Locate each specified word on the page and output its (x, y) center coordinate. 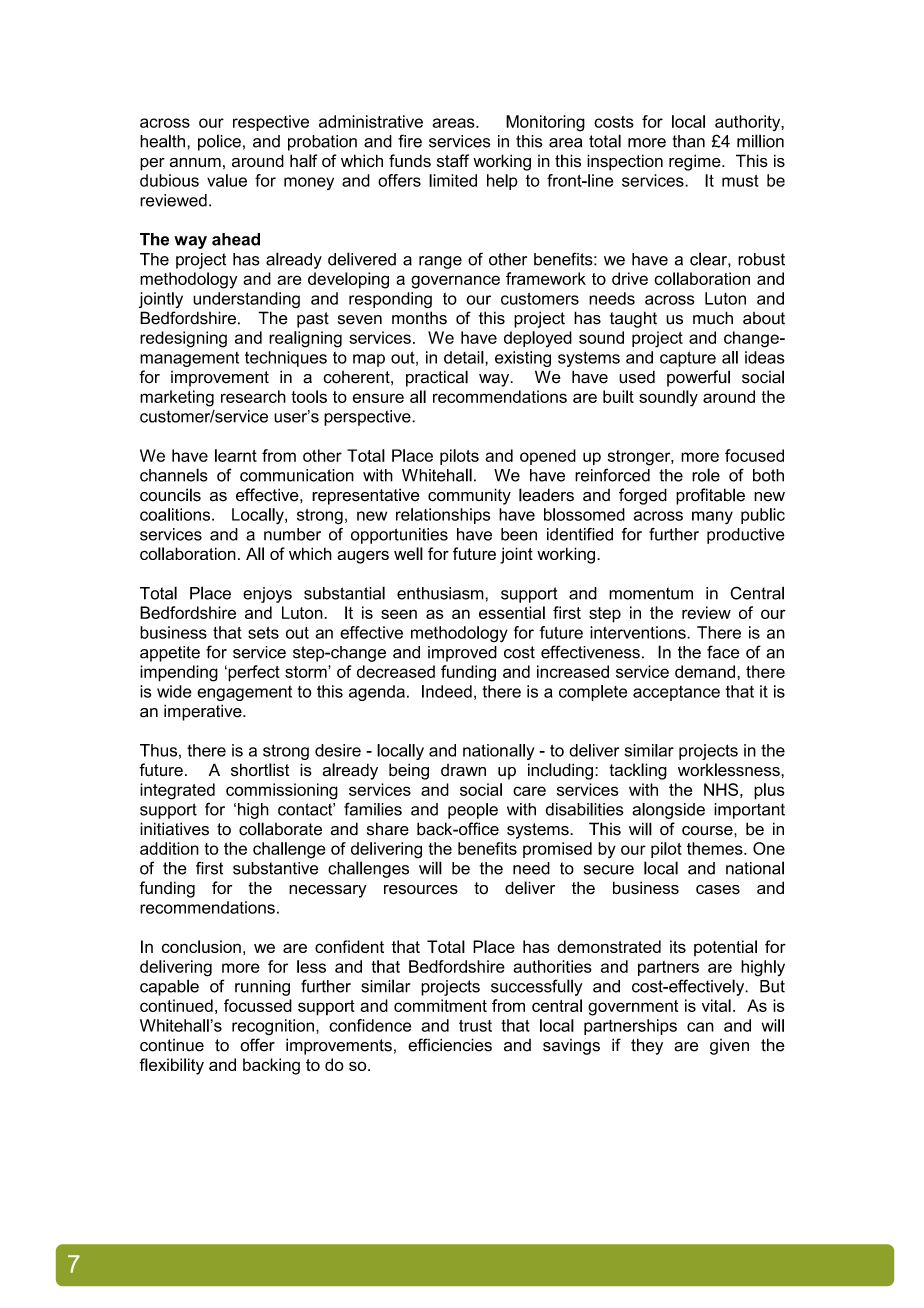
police (219, 142)
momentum (651, 593)
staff (453, 161)
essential (512, 612)
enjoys (267, 595)
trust (475, 1026)
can (700, 1027)
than (689, 141)
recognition (273, 1027)
